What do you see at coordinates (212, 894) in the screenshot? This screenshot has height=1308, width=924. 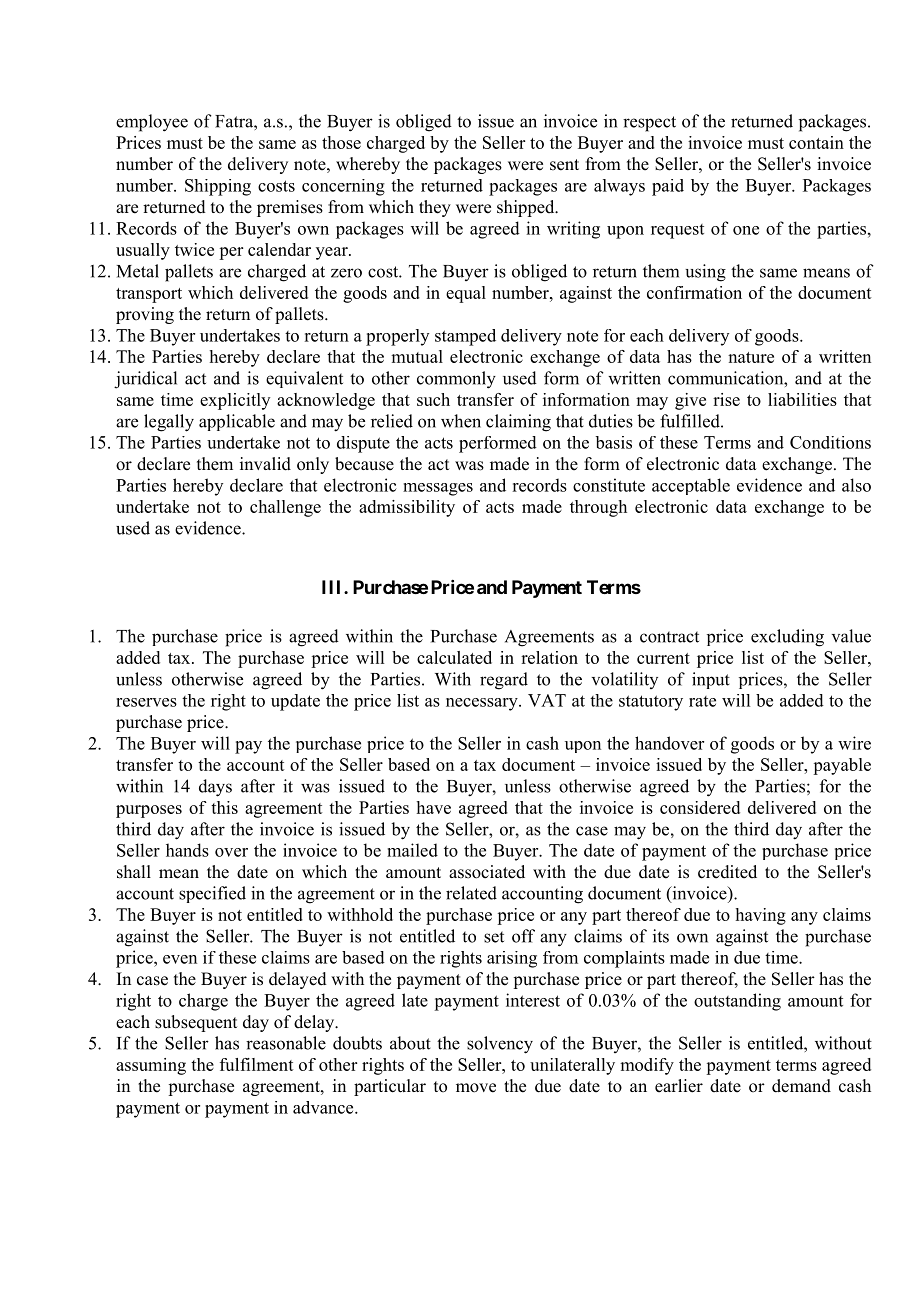 I see `specified` at bounding box center [212, 894].
